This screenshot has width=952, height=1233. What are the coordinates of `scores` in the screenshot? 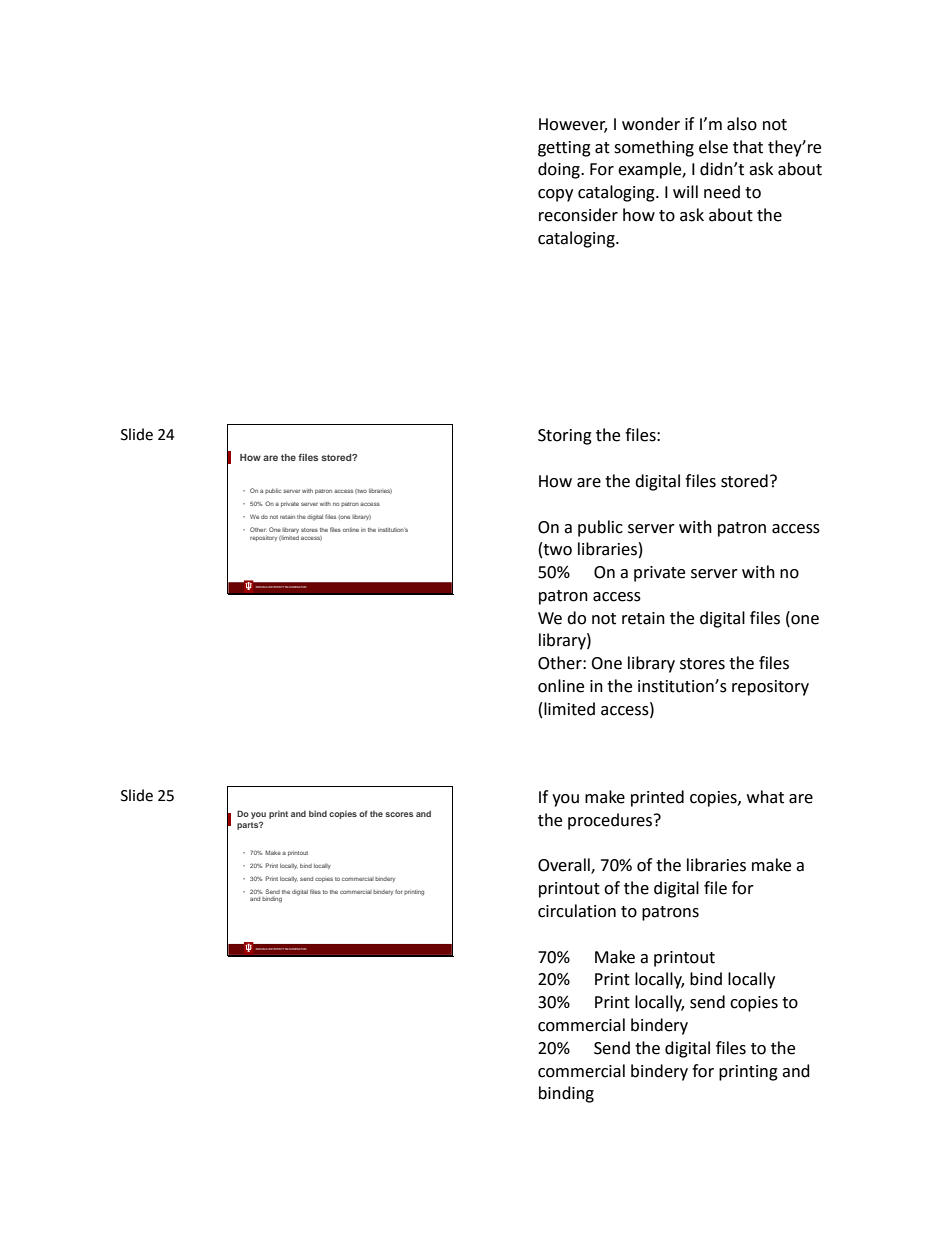 It's located at (399, 814).
